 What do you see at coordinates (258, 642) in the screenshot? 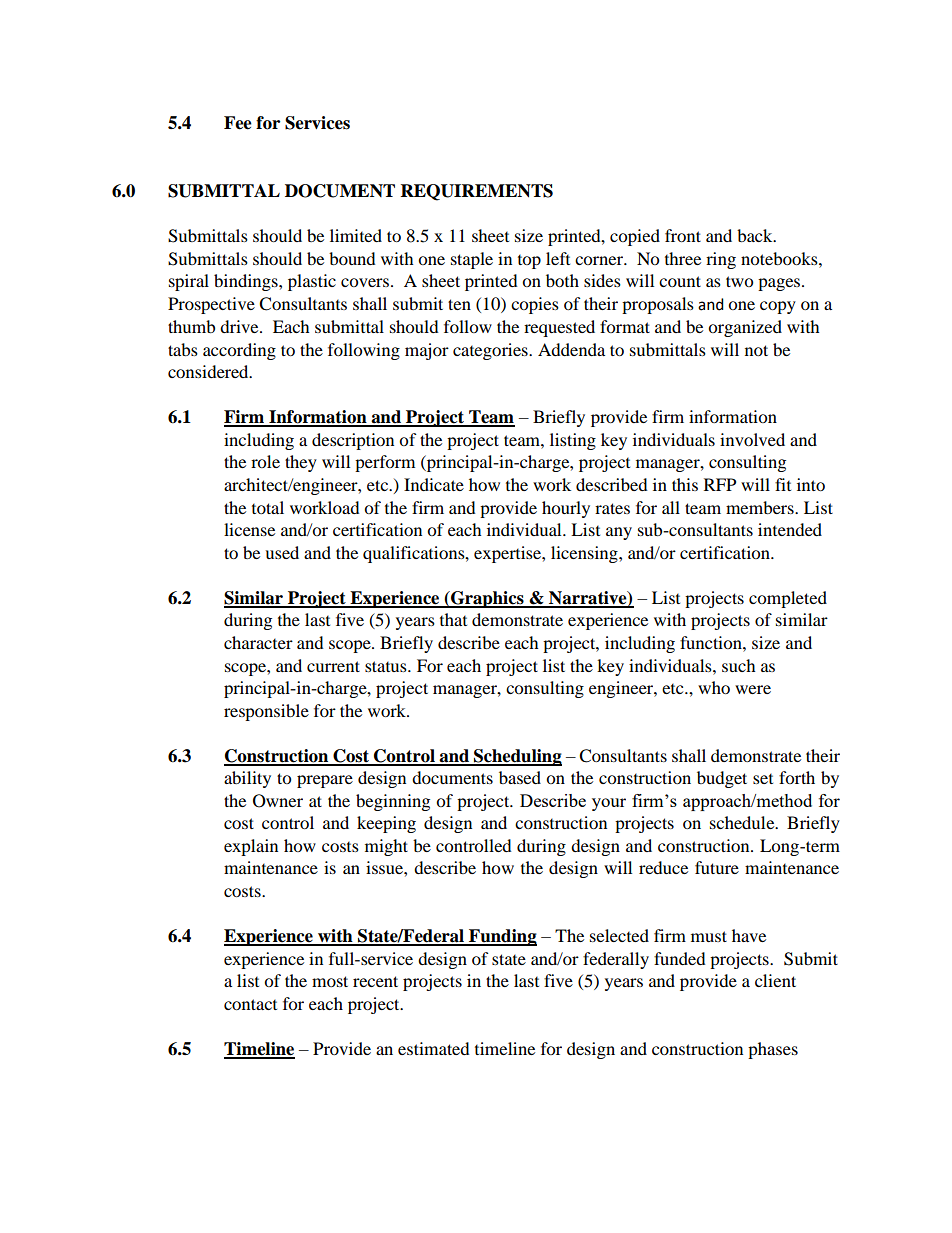
I see `character` at bounding box center [258, 642].
